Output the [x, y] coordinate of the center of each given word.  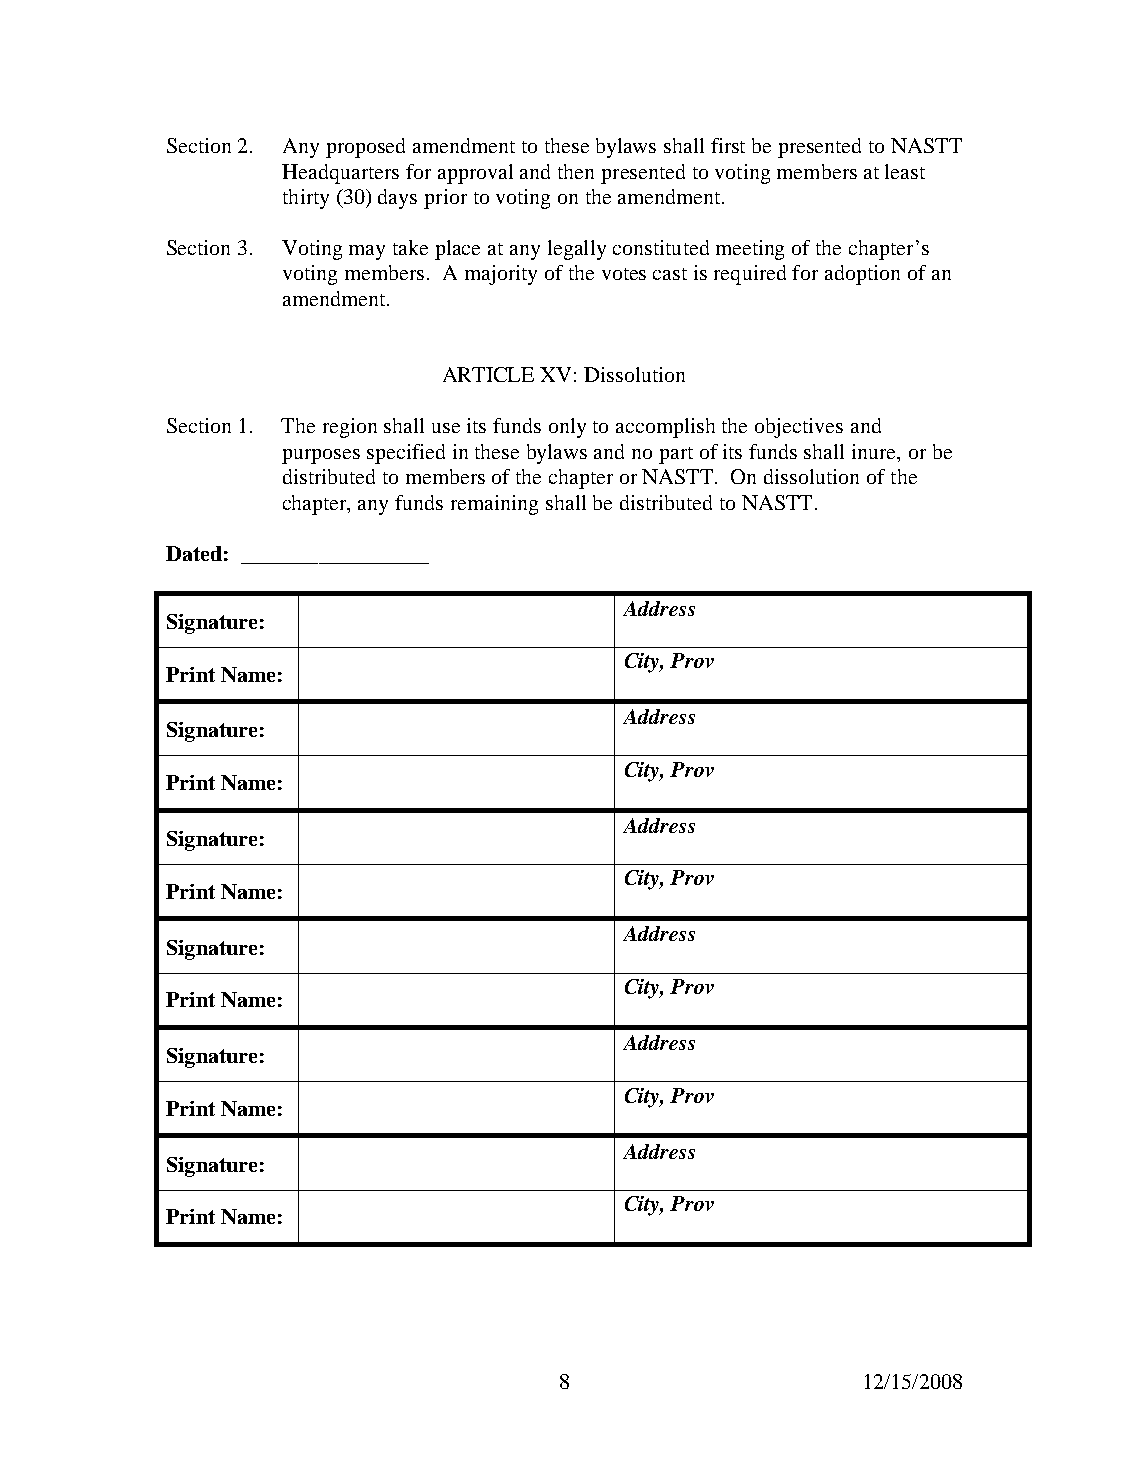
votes [624, 274]
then [576, 171]
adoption [862, 275]
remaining [494, 505]
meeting [750, 250]
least [905, 171]
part [676, 455]
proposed [365, 148]
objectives [799, 428]
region [350, 428]
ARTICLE [488, 374]
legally [577, 250]
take [410, 247]
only [567, 428]
